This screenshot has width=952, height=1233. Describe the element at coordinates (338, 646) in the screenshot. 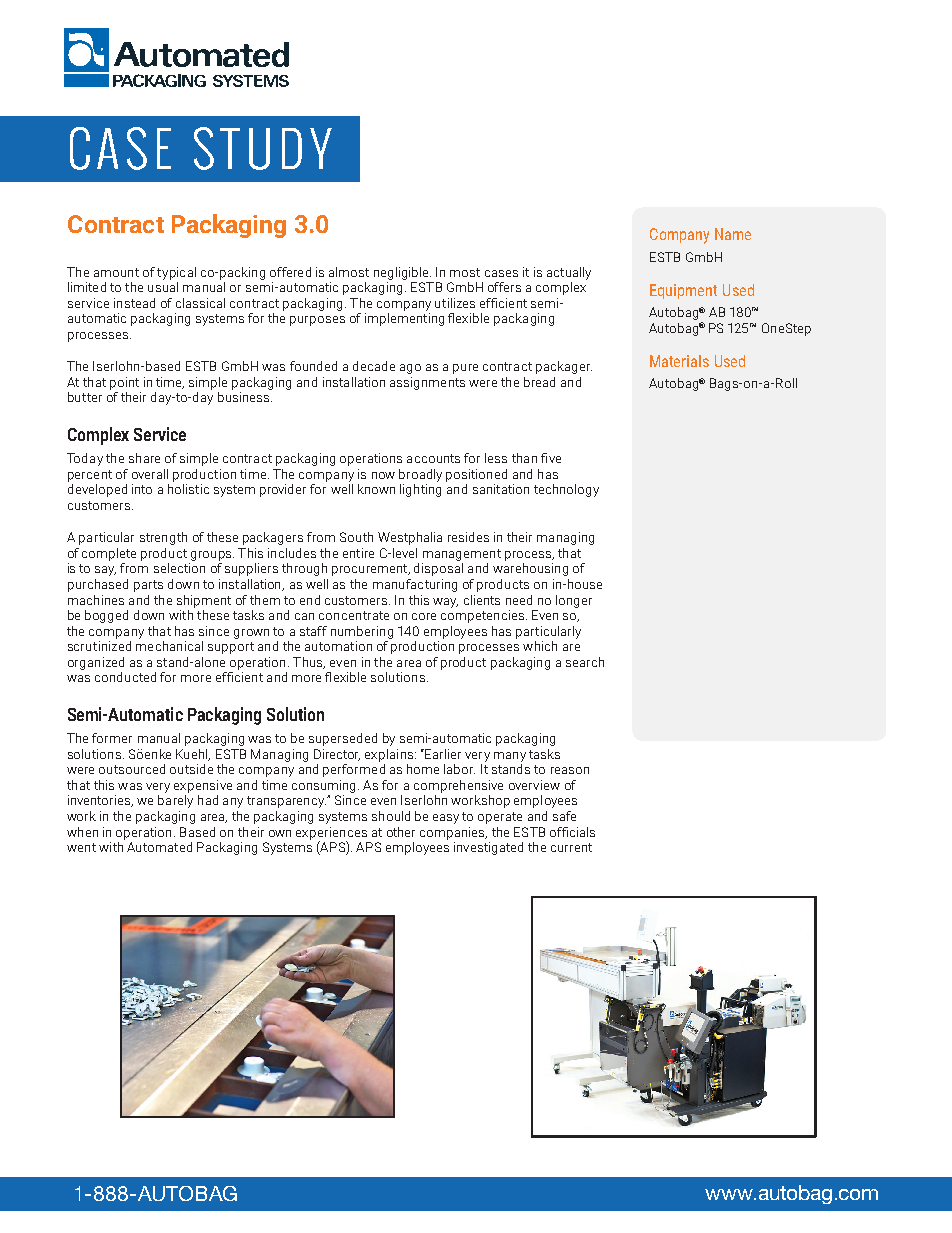

I see `automation` at that location.
